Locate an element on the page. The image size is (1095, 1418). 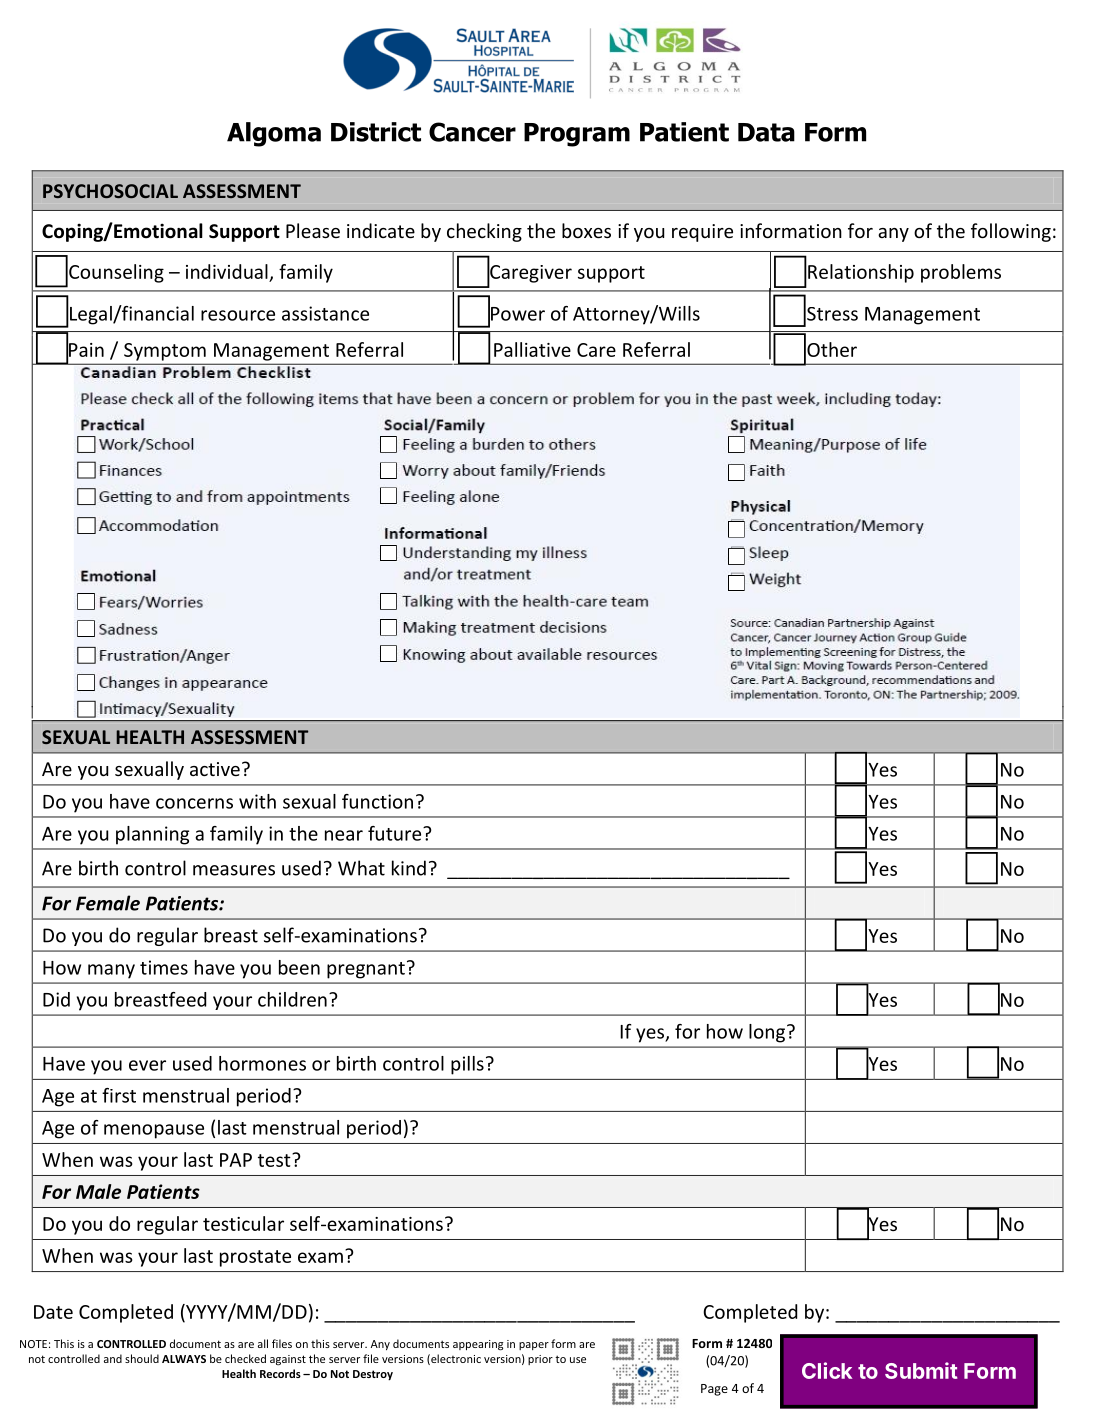
active is located at coordinates (215, 769).
